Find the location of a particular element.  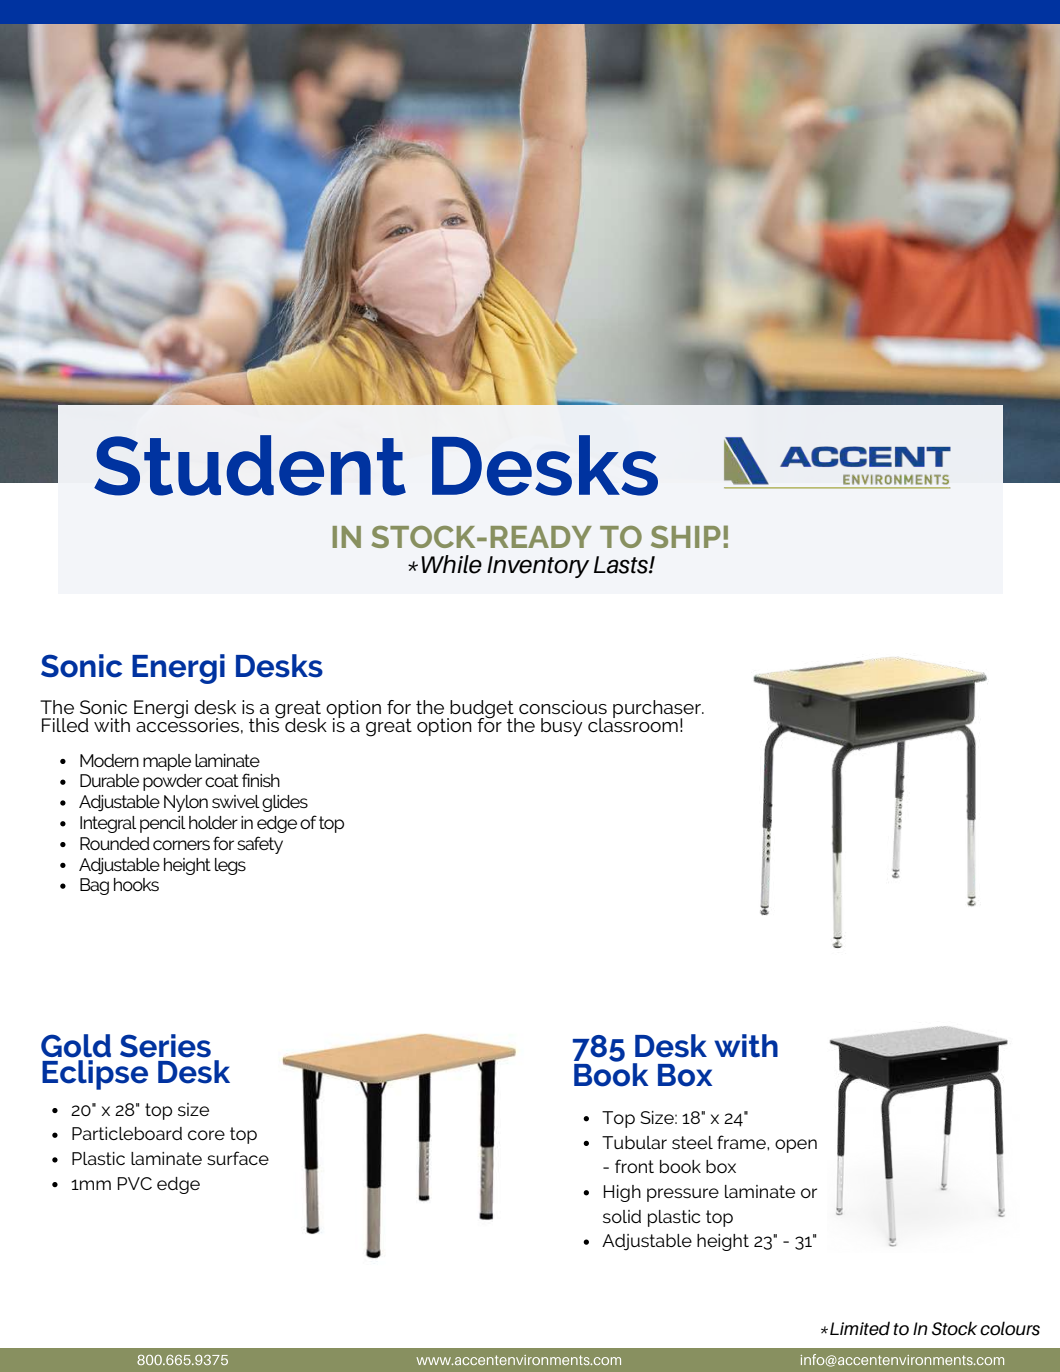

Limited is located at coordinates (860, 1328).
